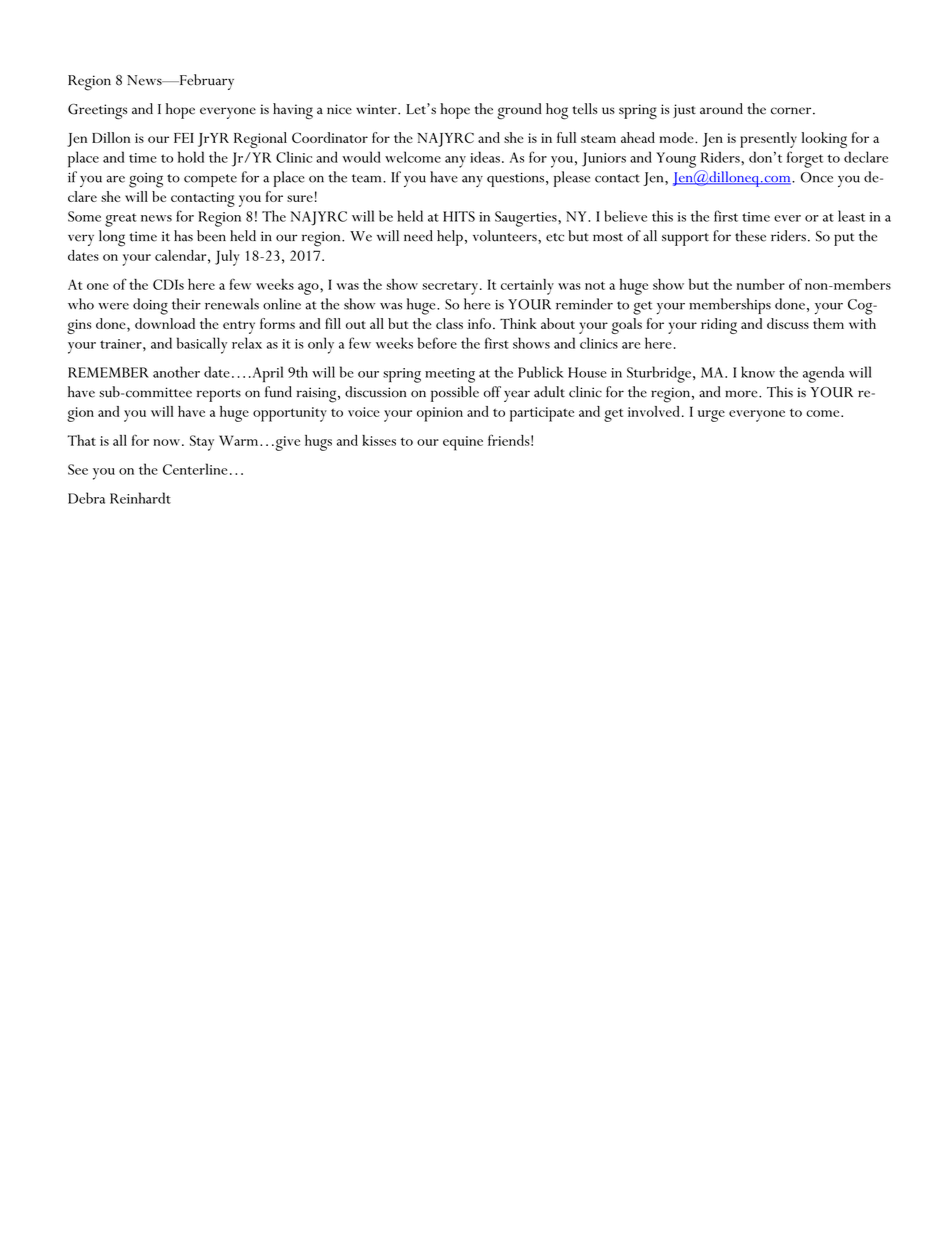 The height and width of the screenshot is (1233, 952). Describe the element at coordinates (186, 304) in the screenshot. I see `their` at that location.
